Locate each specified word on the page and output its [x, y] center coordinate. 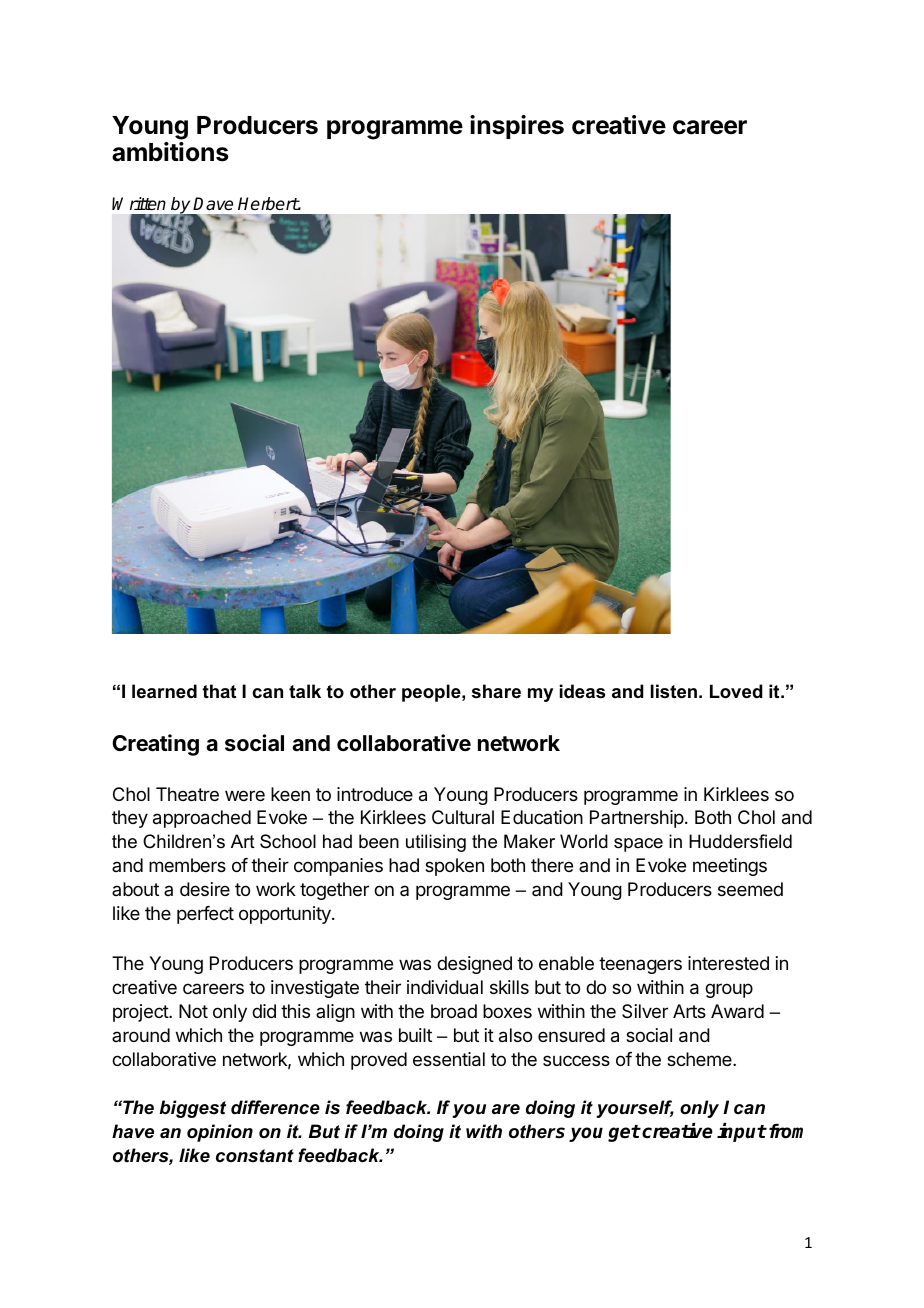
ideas [582, 691]
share [496, 691]
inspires [517, 127]
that [219, 691]
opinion [220, 1133]
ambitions [170, 152]
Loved [736, 691]
